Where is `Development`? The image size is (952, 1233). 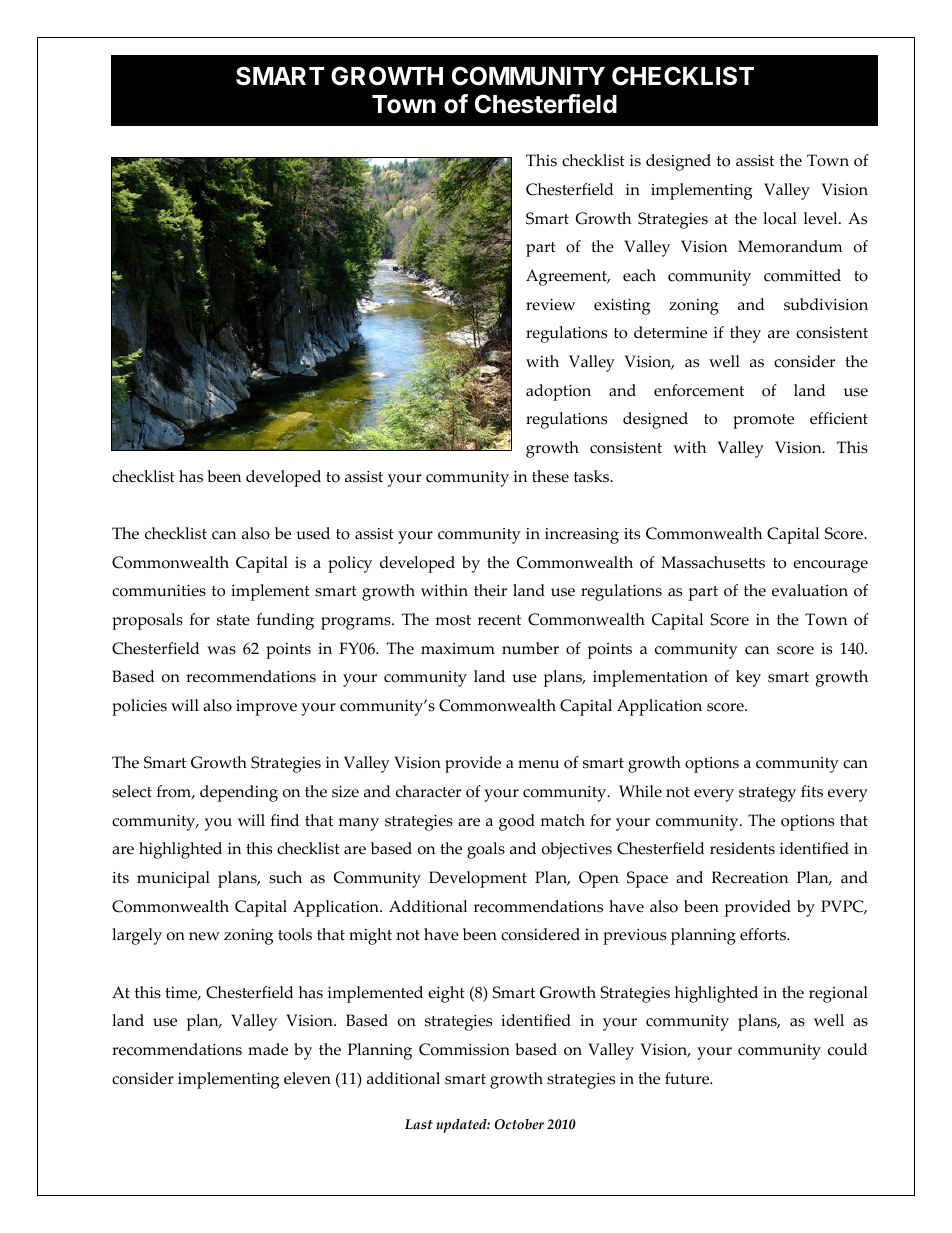 Development is located at coordinates (478, 879).
